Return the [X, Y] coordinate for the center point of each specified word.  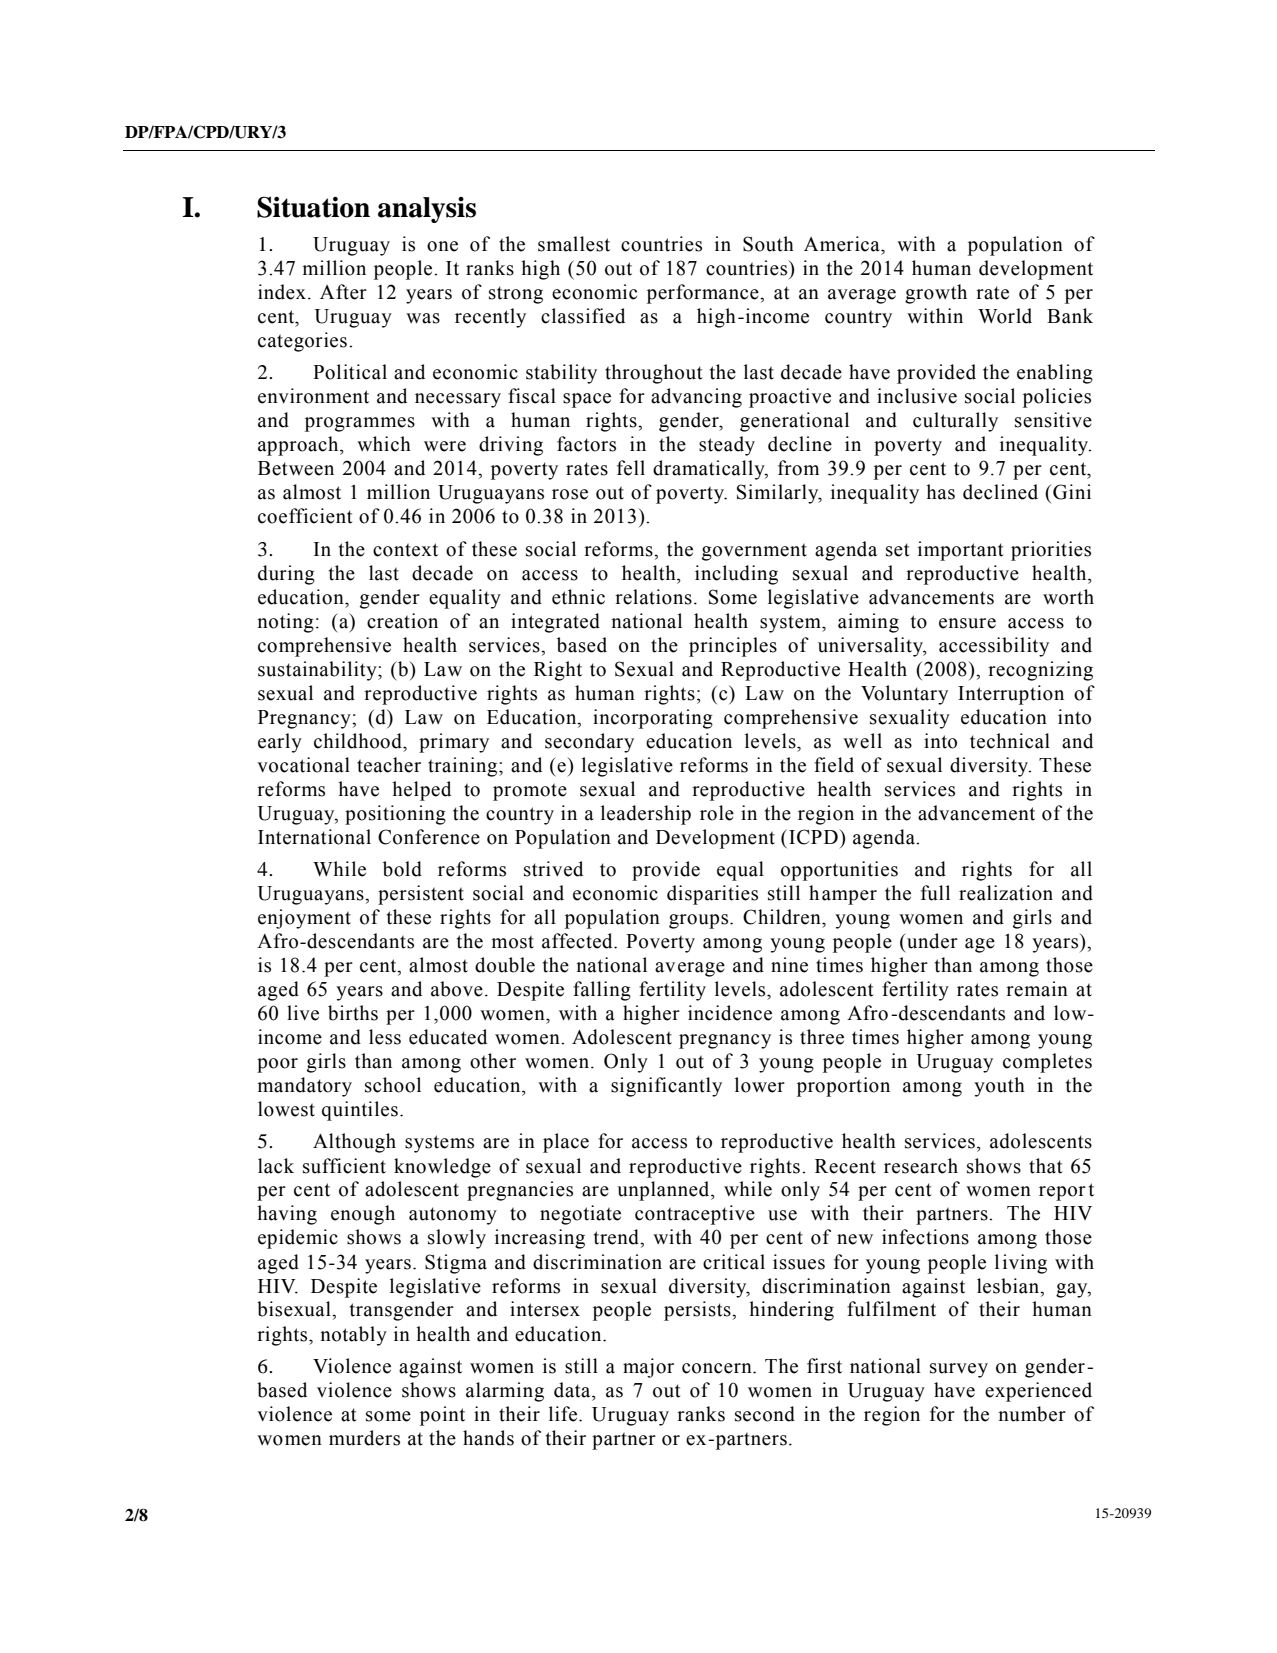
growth [936, 294]
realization [1006, 893]
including [736, 575]
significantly [666, 1087]
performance [704, 294]
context [405, 550]
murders [364, 1438]
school [393, 1085]
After [343, 292]
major [648, 1368]
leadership [646, 815]
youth [999, 1087]
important [961, 551]
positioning [395, 815]
